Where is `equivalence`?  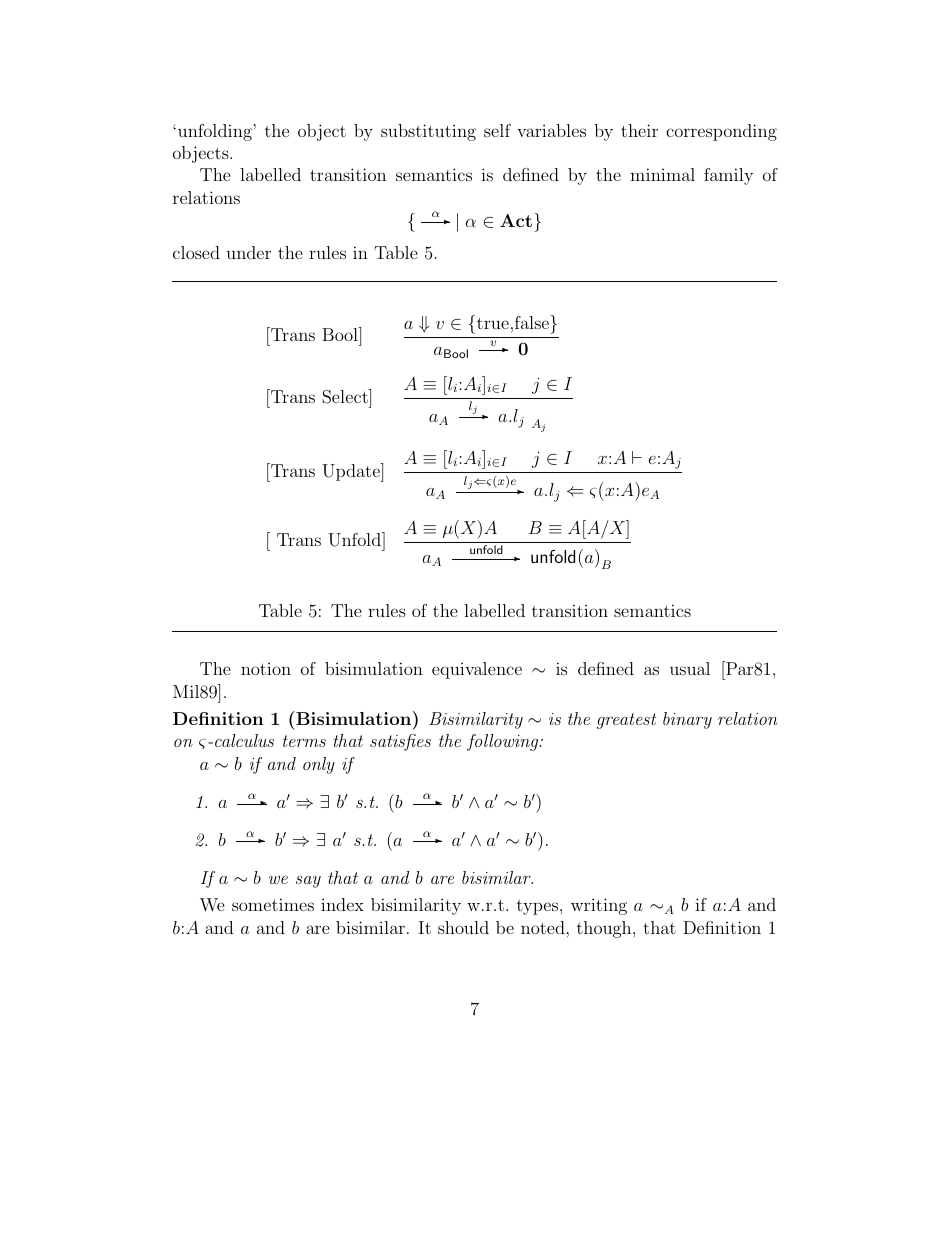
equivalence is located at coordinates (477, 670).
